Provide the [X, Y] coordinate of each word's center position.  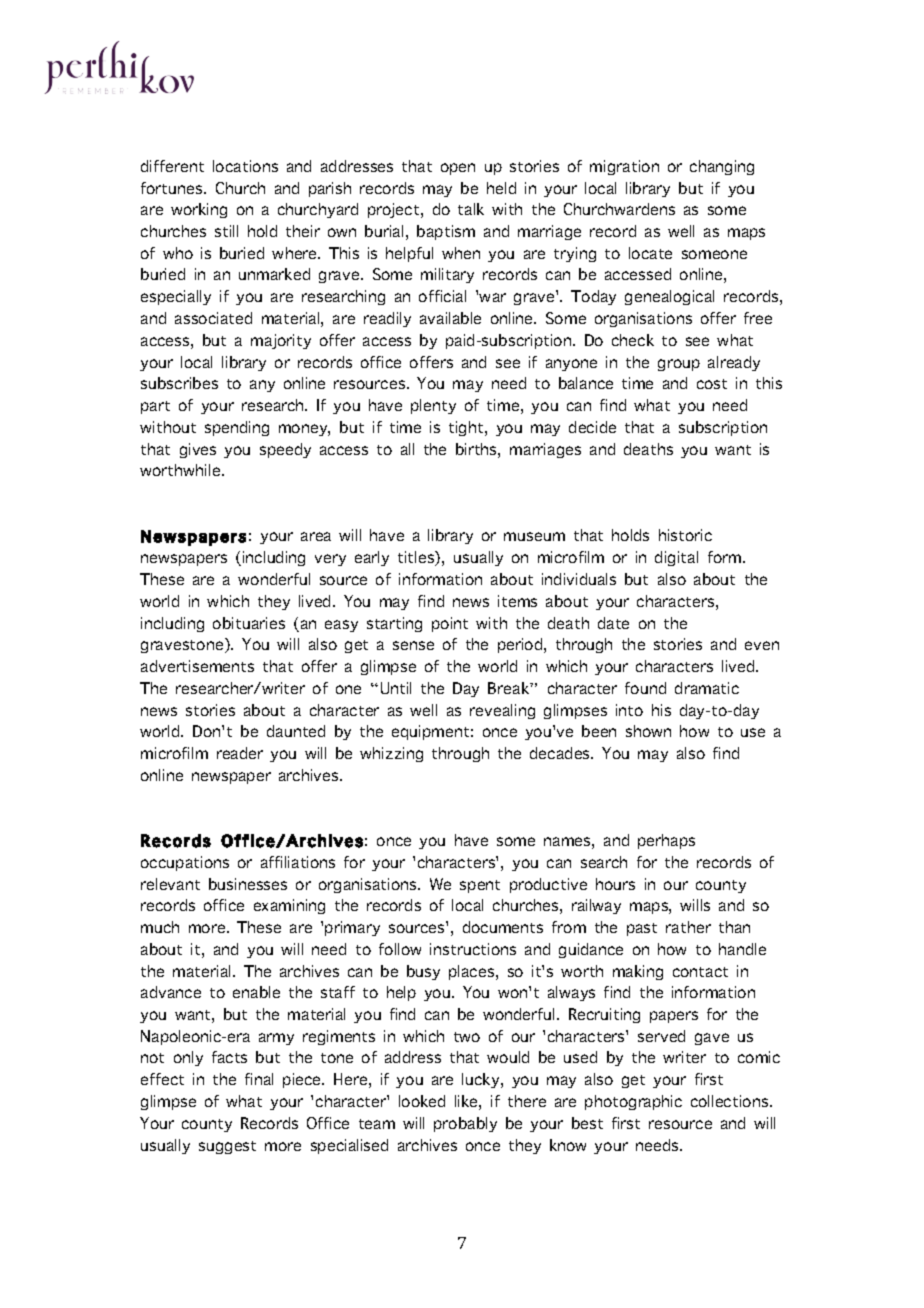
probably [465, 1124]
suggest [227, 1147]
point [450, 624]
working [199, 210]
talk [471, 209]
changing [722, 167]
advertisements [197, 666]
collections [731, 1101]
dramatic [707, 688]
